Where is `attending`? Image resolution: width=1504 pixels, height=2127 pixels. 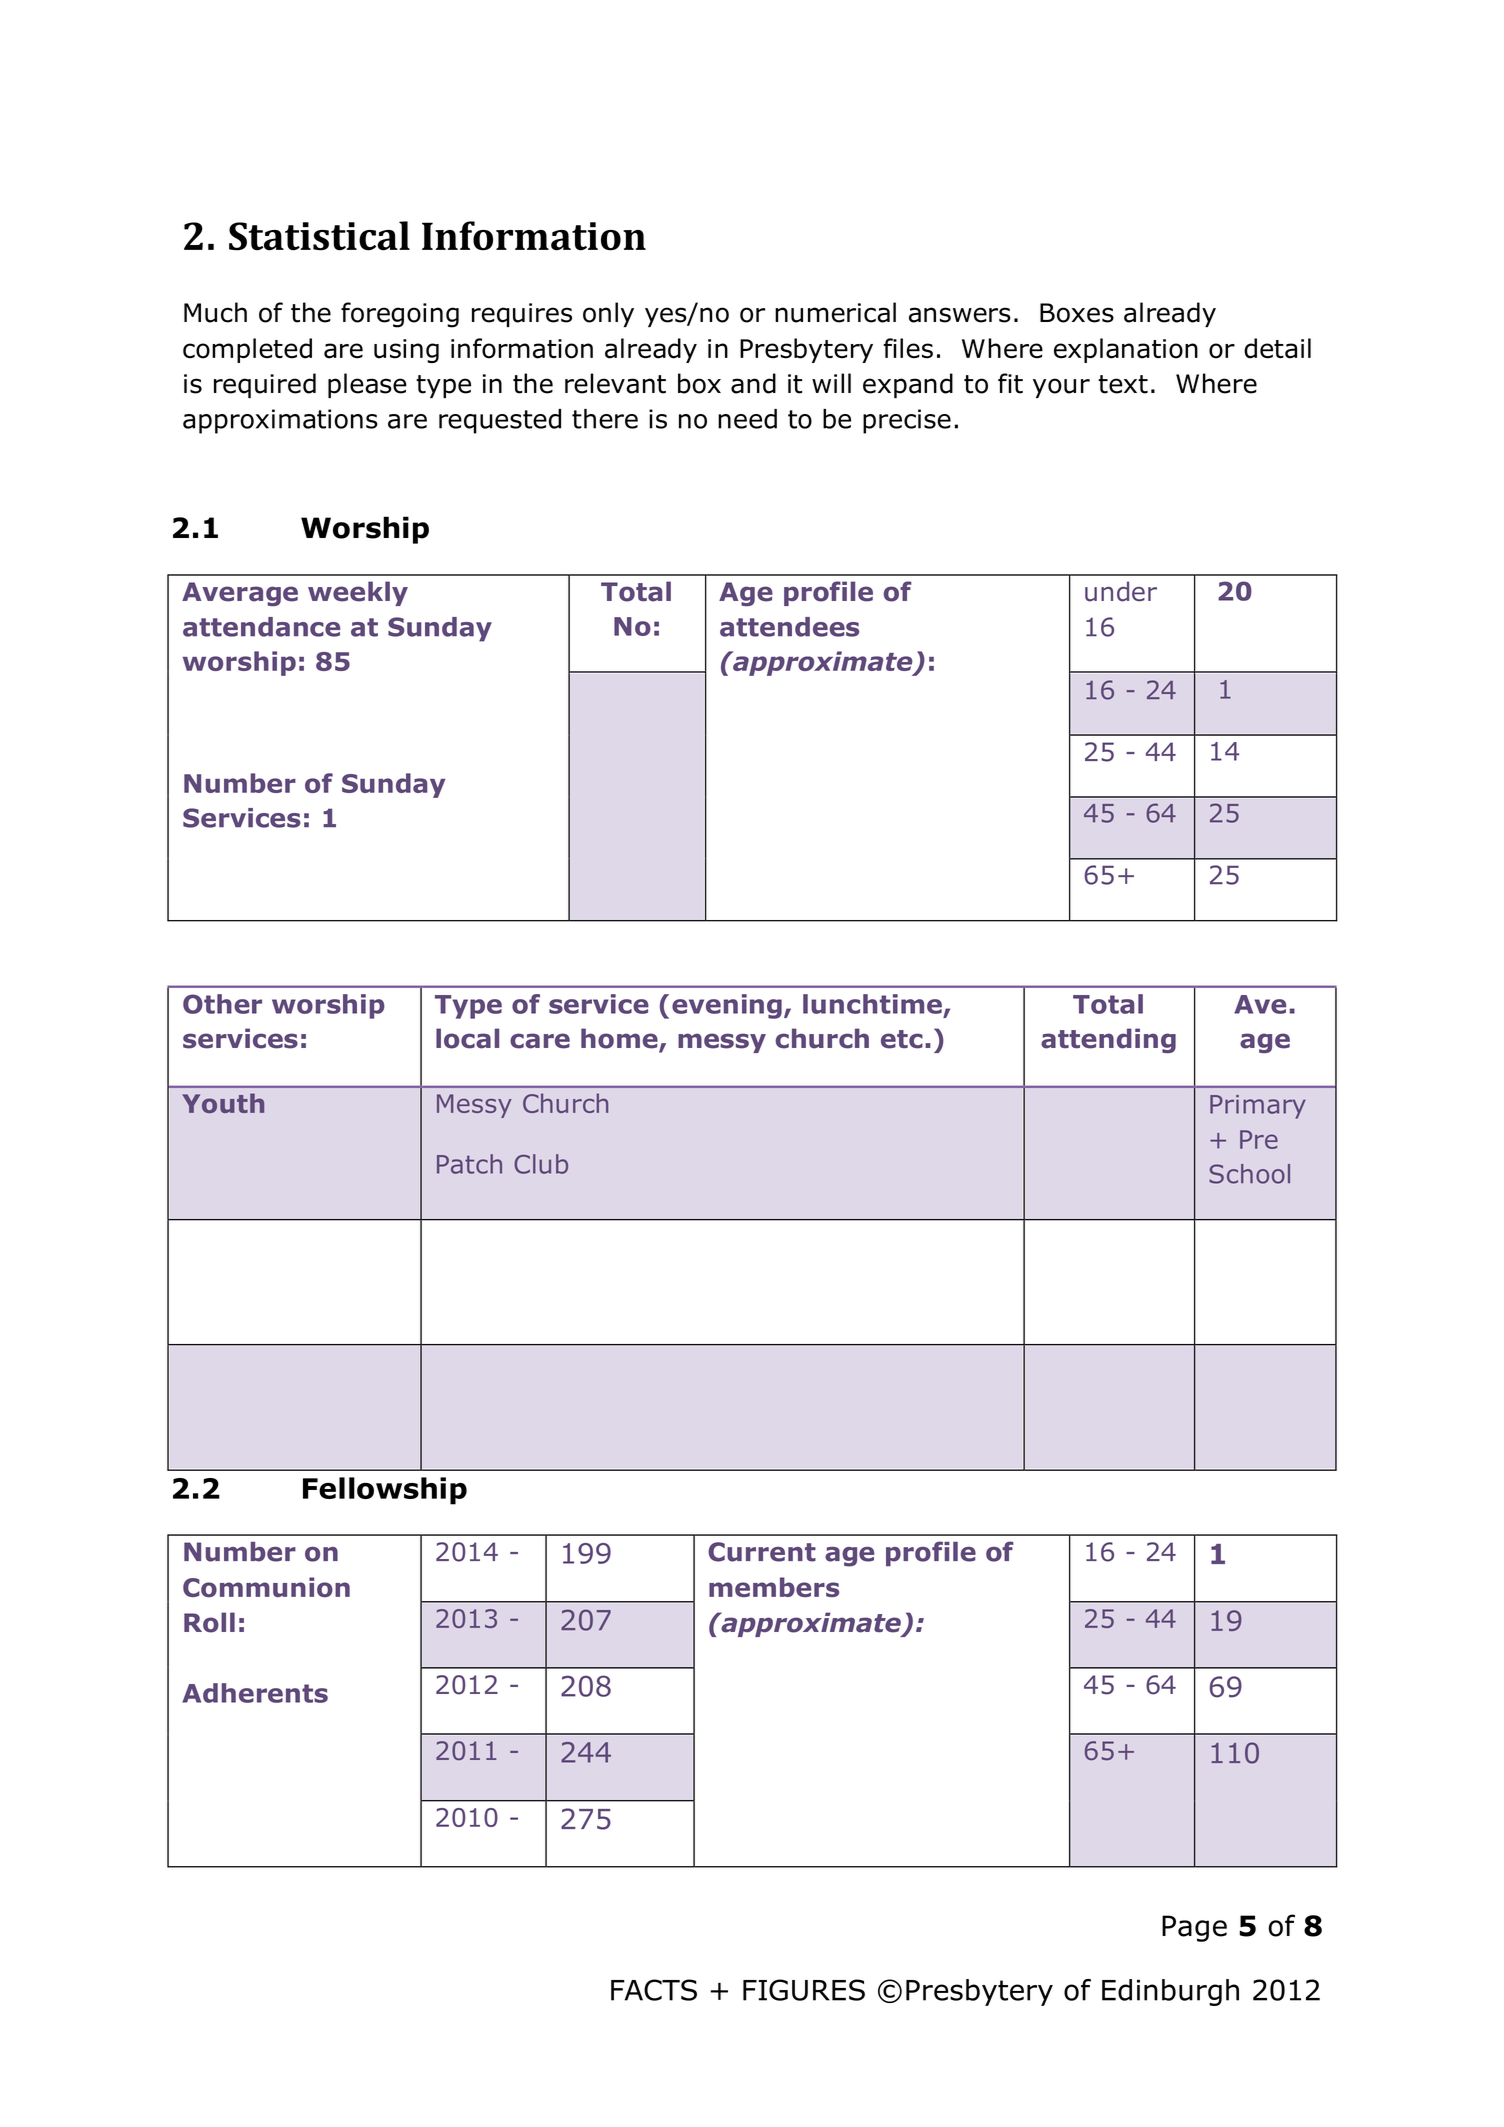
attending is located at coordinates (1108, 1040).
